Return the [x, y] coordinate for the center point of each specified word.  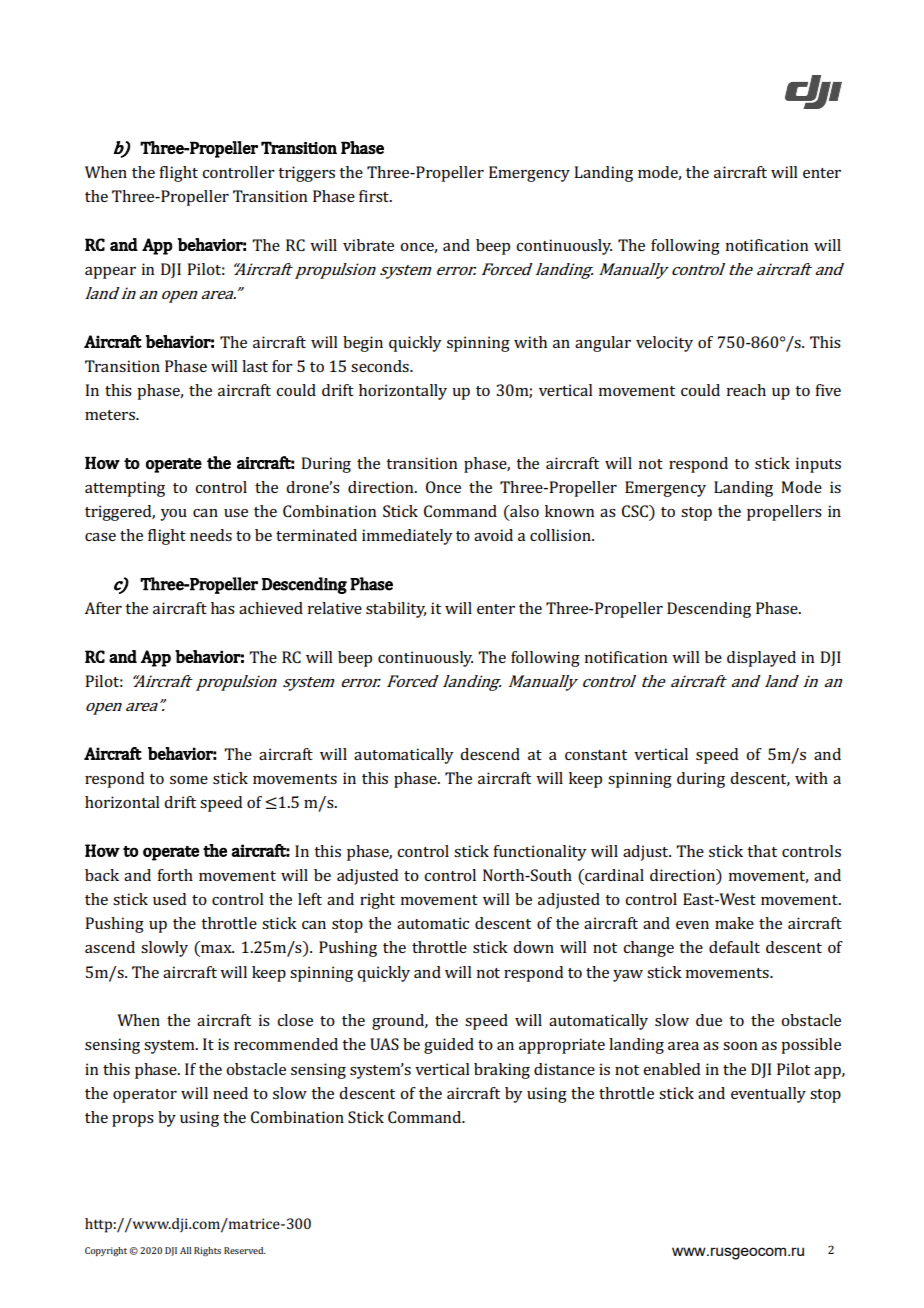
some [189, 780]
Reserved [245, 1250]
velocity [664, 344]
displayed [761, 659]
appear [110, 273]
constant [596, 755]
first [375, 196]
